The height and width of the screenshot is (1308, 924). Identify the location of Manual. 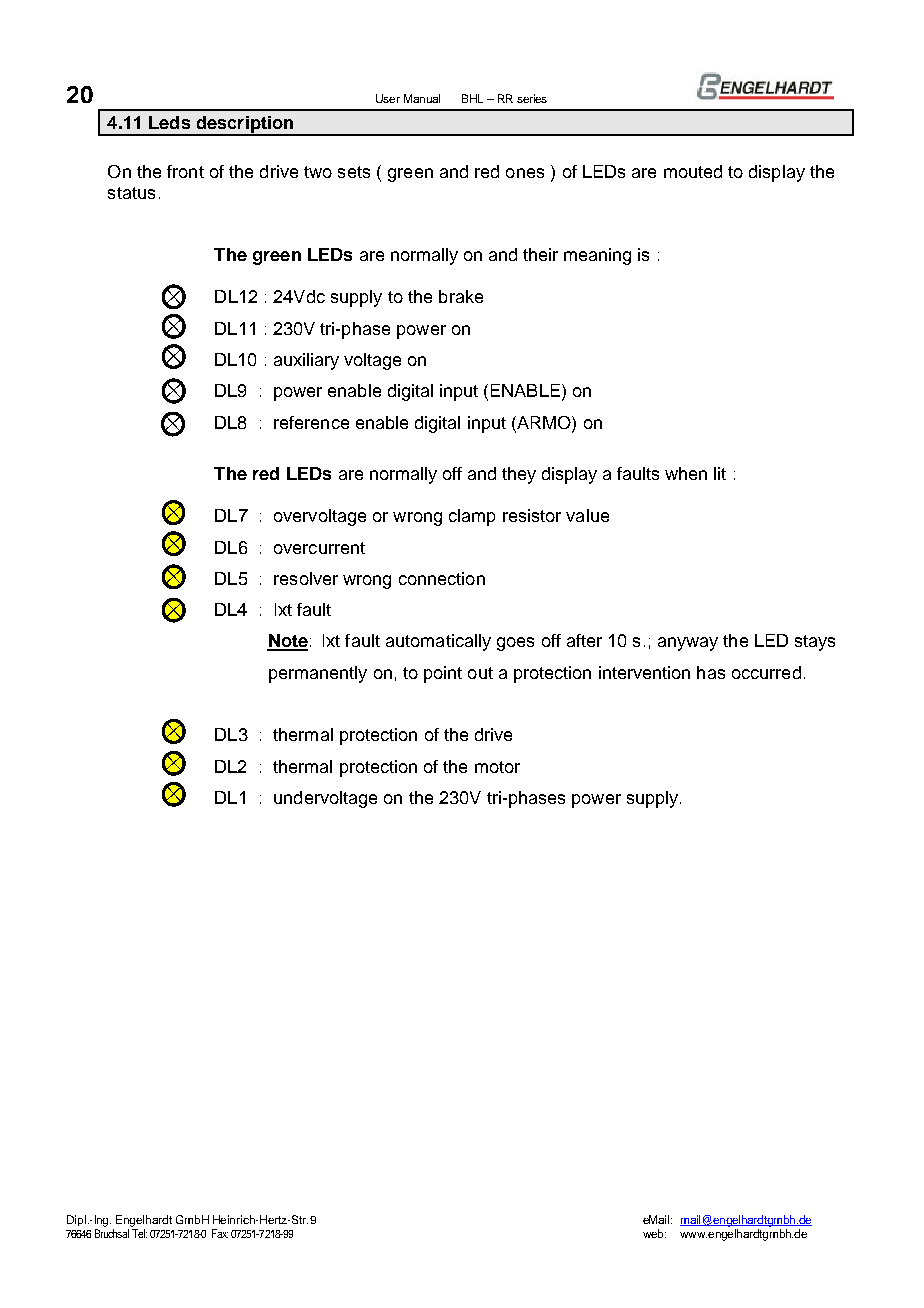
(422, 98).
